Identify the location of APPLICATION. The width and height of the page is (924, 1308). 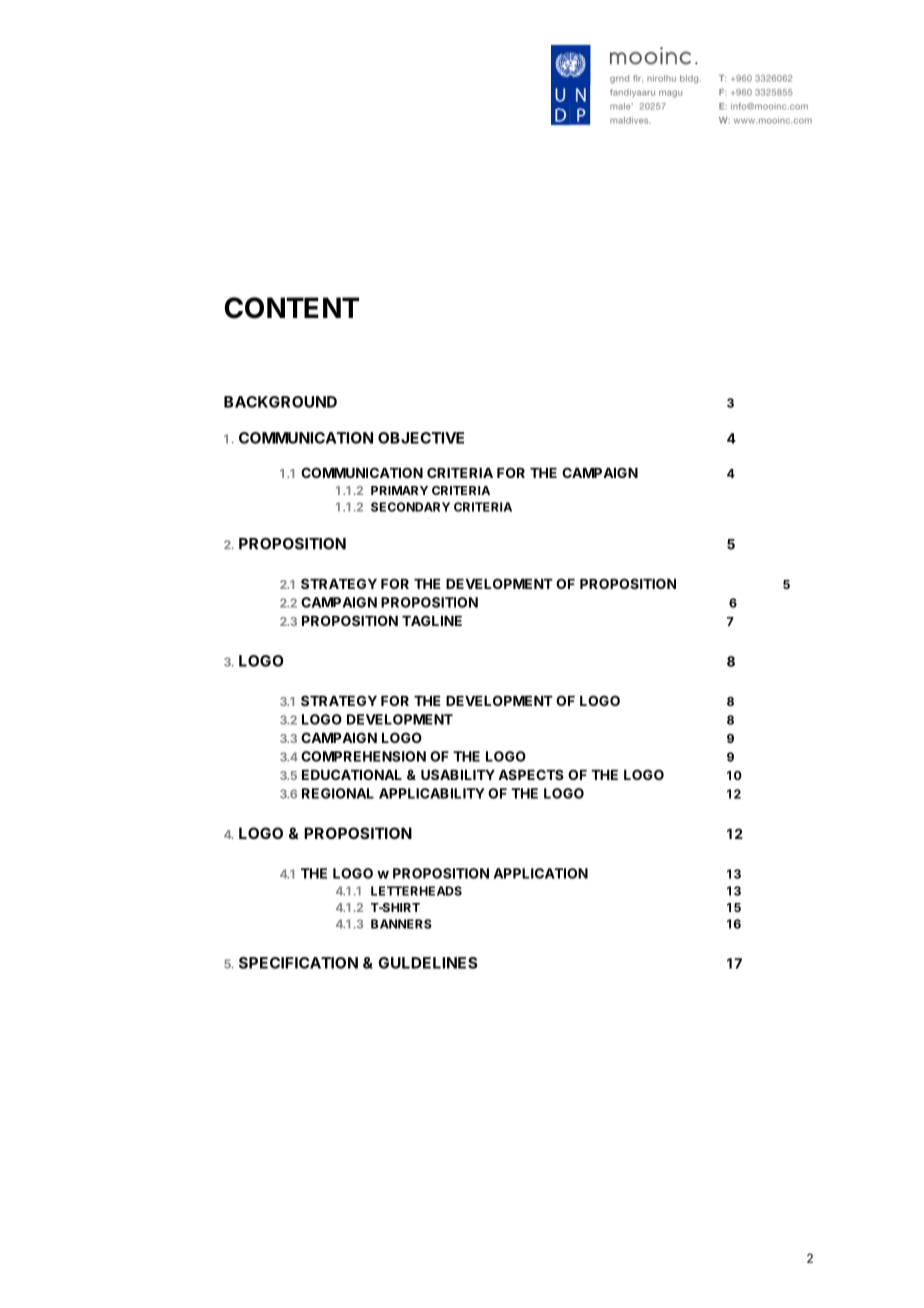
(541, 873).
